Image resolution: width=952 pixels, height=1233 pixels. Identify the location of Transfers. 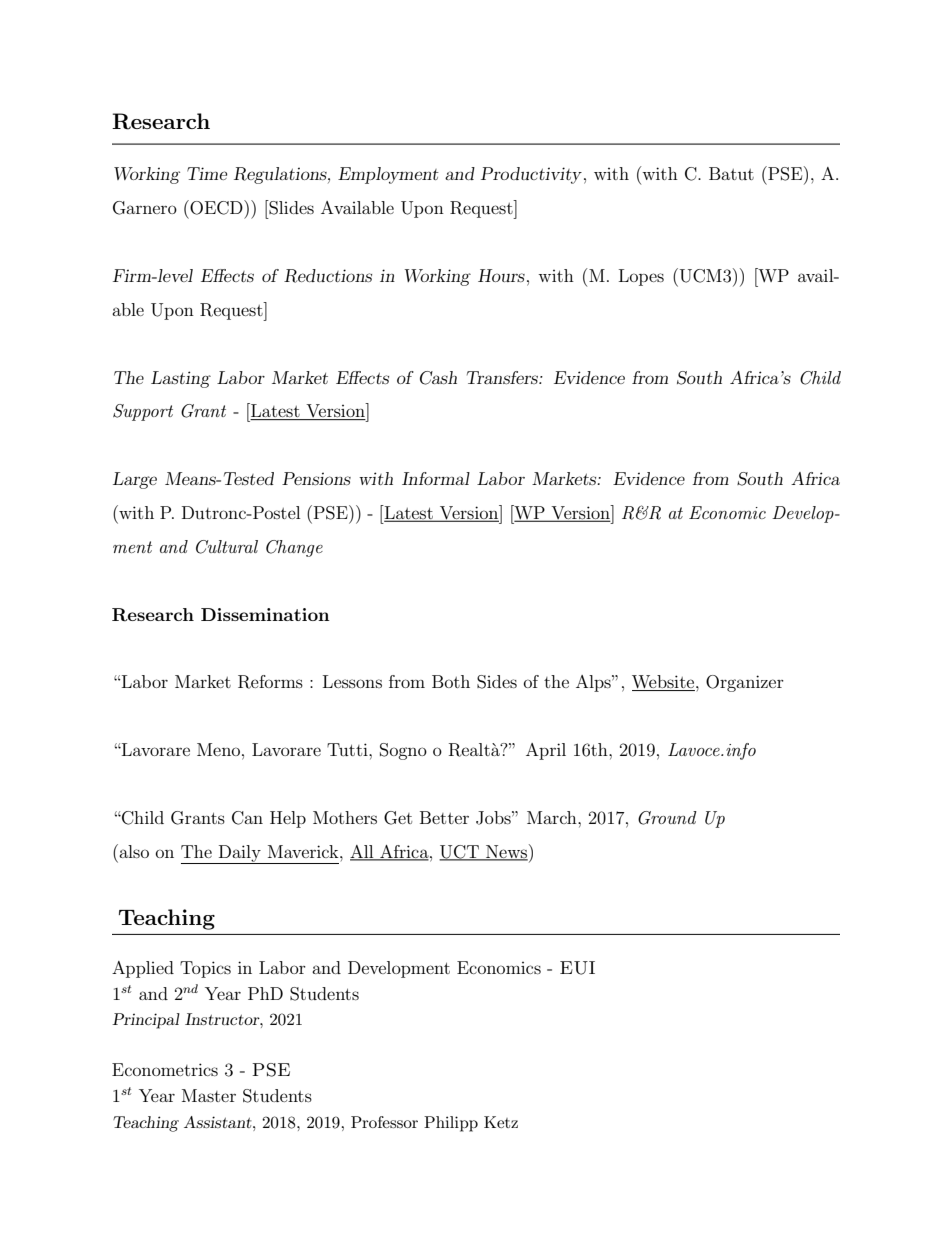
(503, 377).
